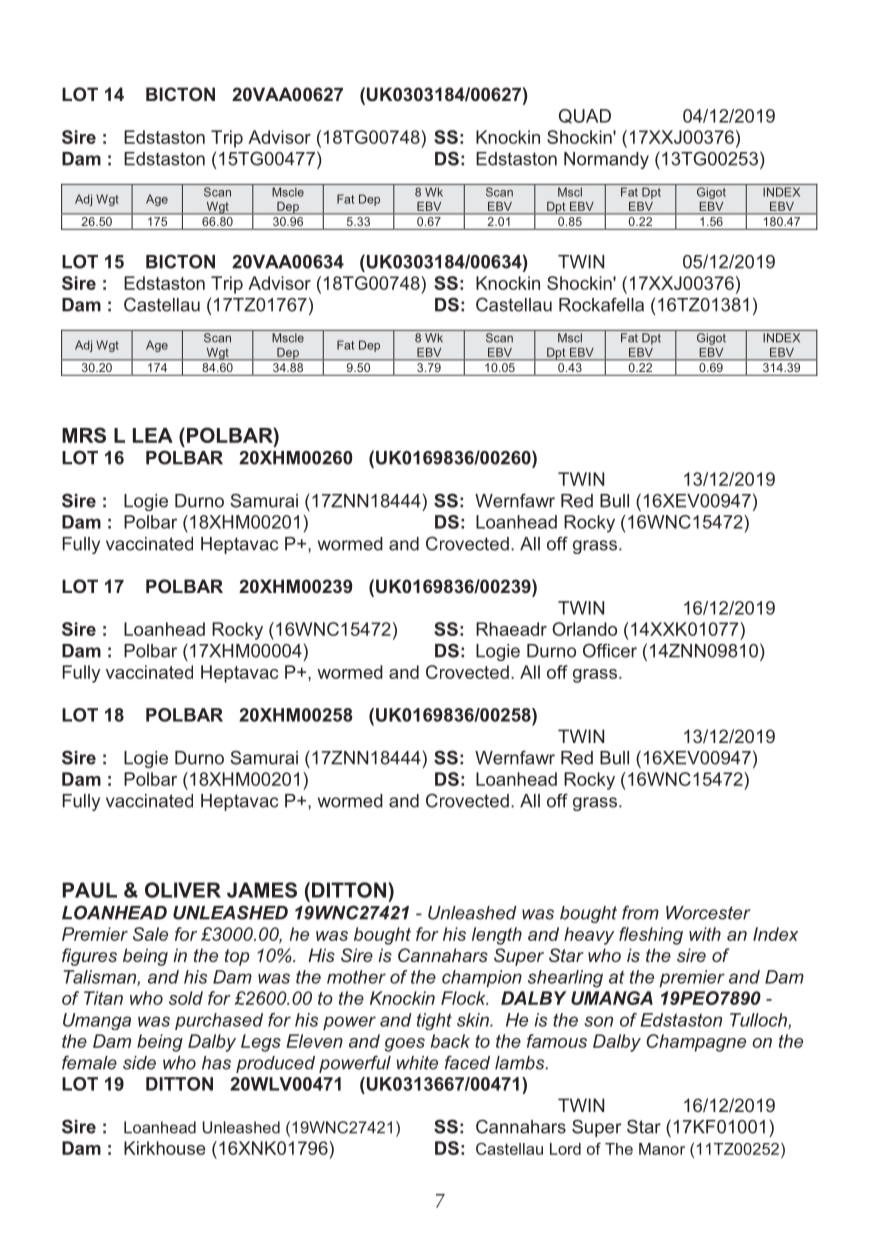 This screenshot has width=881, height=1248. What do you see at coordinates (150, 934) in the screenshot?
I see `Sale` at bounding box center [150, 934].
